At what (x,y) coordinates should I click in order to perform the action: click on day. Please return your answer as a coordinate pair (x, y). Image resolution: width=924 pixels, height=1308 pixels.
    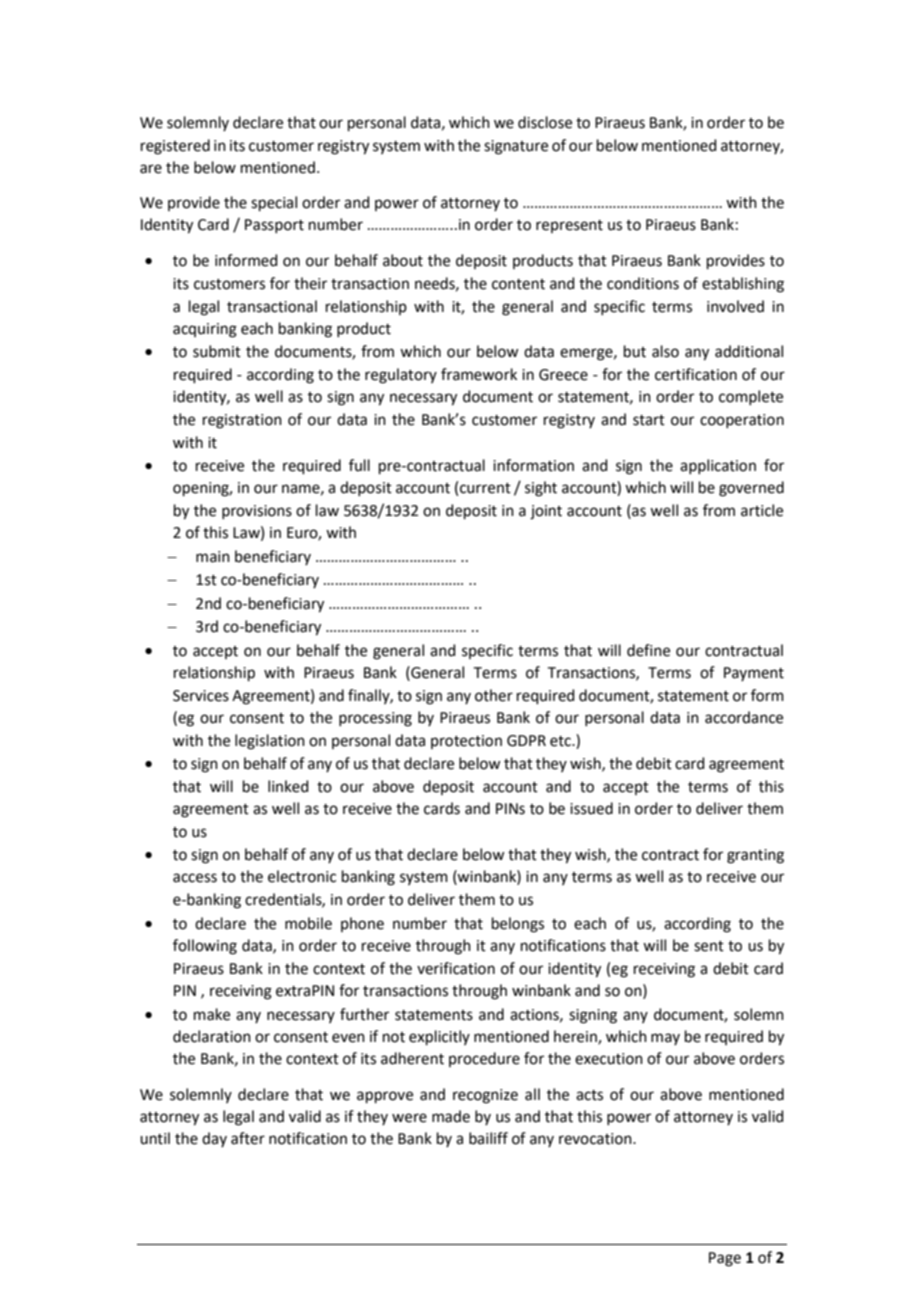
    Looking at the image, I should click on (214, 1139).
